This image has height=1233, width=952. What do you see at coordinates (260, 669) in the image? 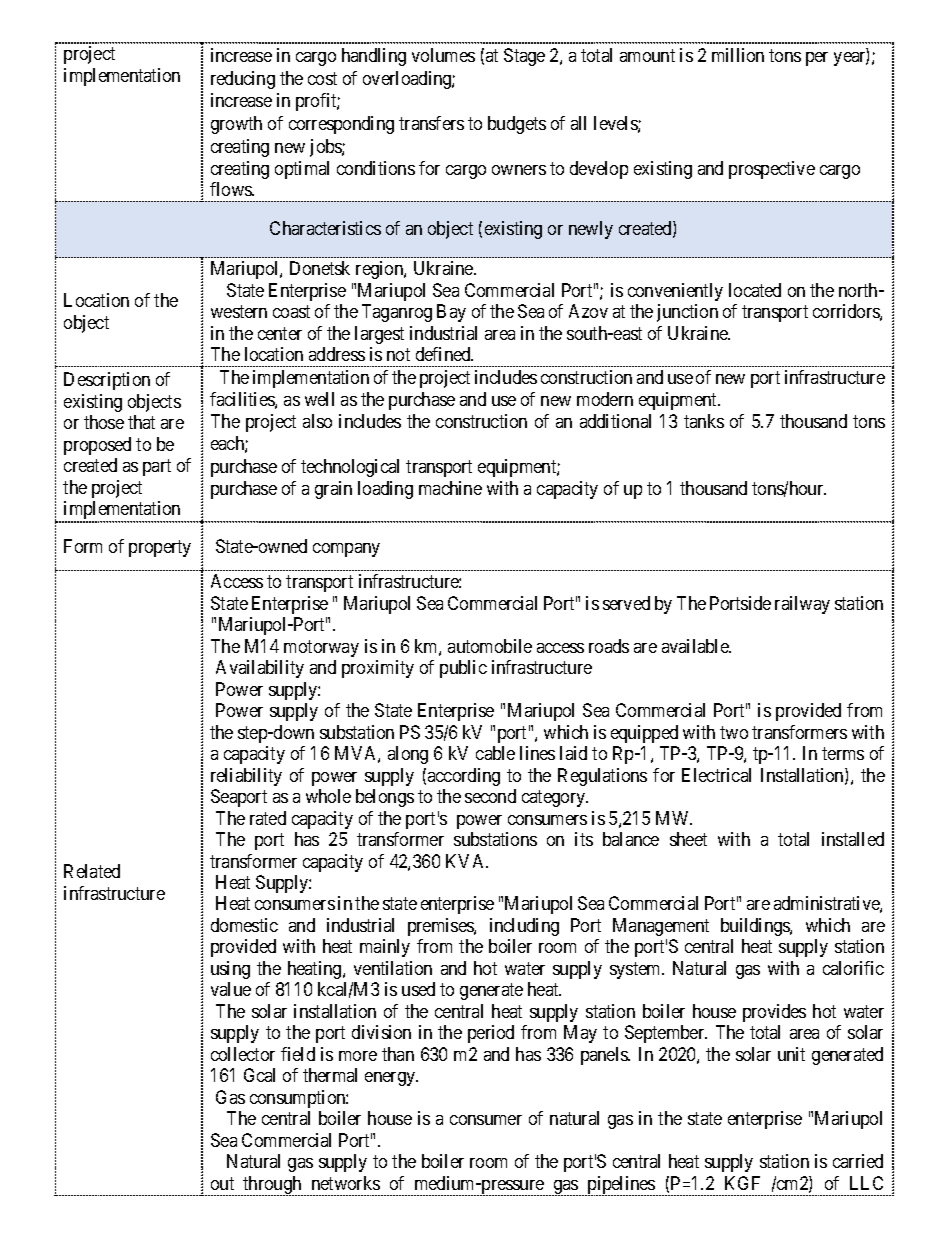
I see `Availability` at bounding box center [260, 669].
